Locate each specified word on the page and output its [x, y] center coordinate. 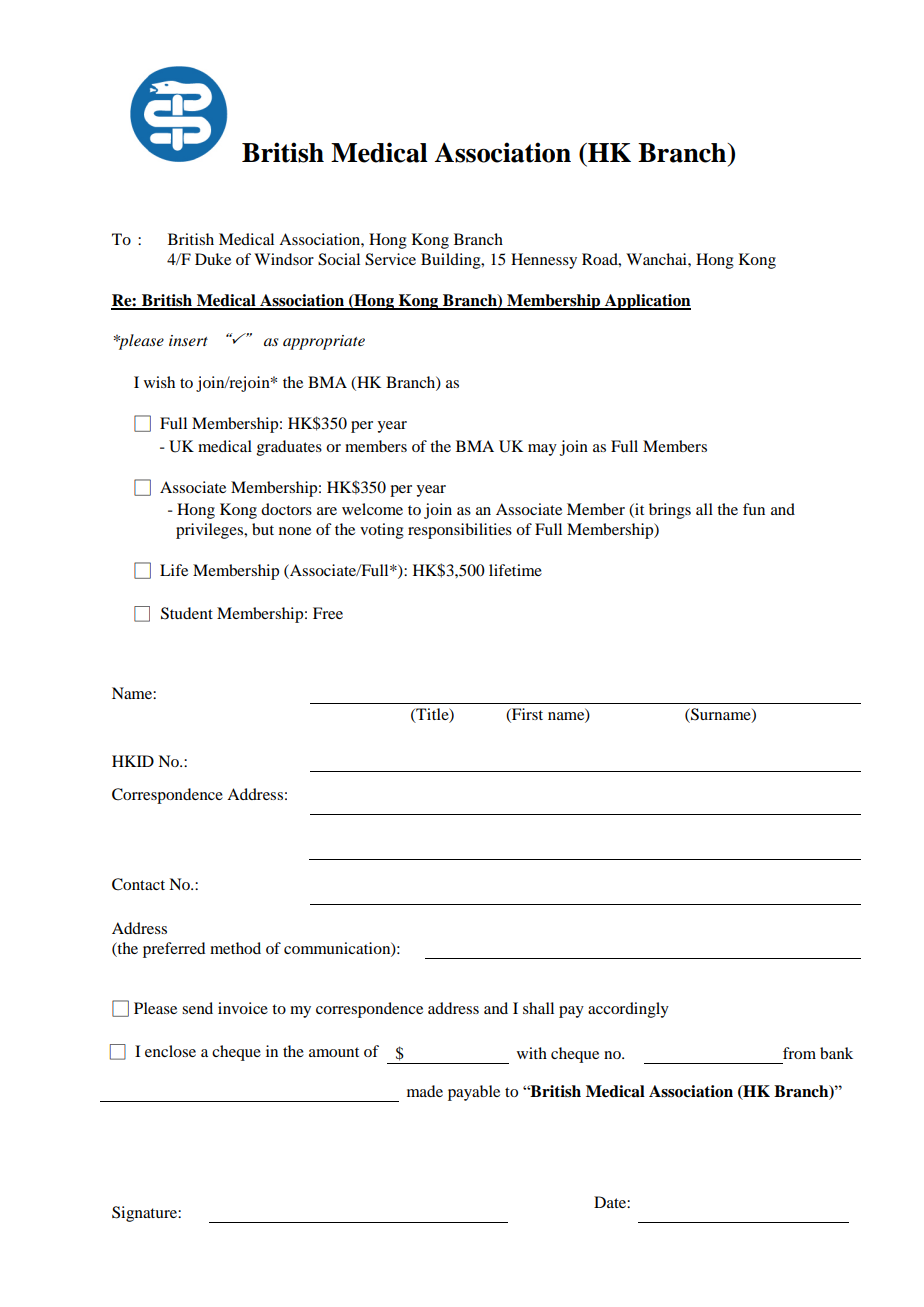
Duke [213, 259]
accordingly [628, 1010]
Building [452, 261]
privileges [210, 531]
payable [474, 1093]
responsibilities [460, 531]
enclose [170, 1051]
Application [647, 302]
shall [538, 1008]
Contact [138, 884]
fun [754, 509]
